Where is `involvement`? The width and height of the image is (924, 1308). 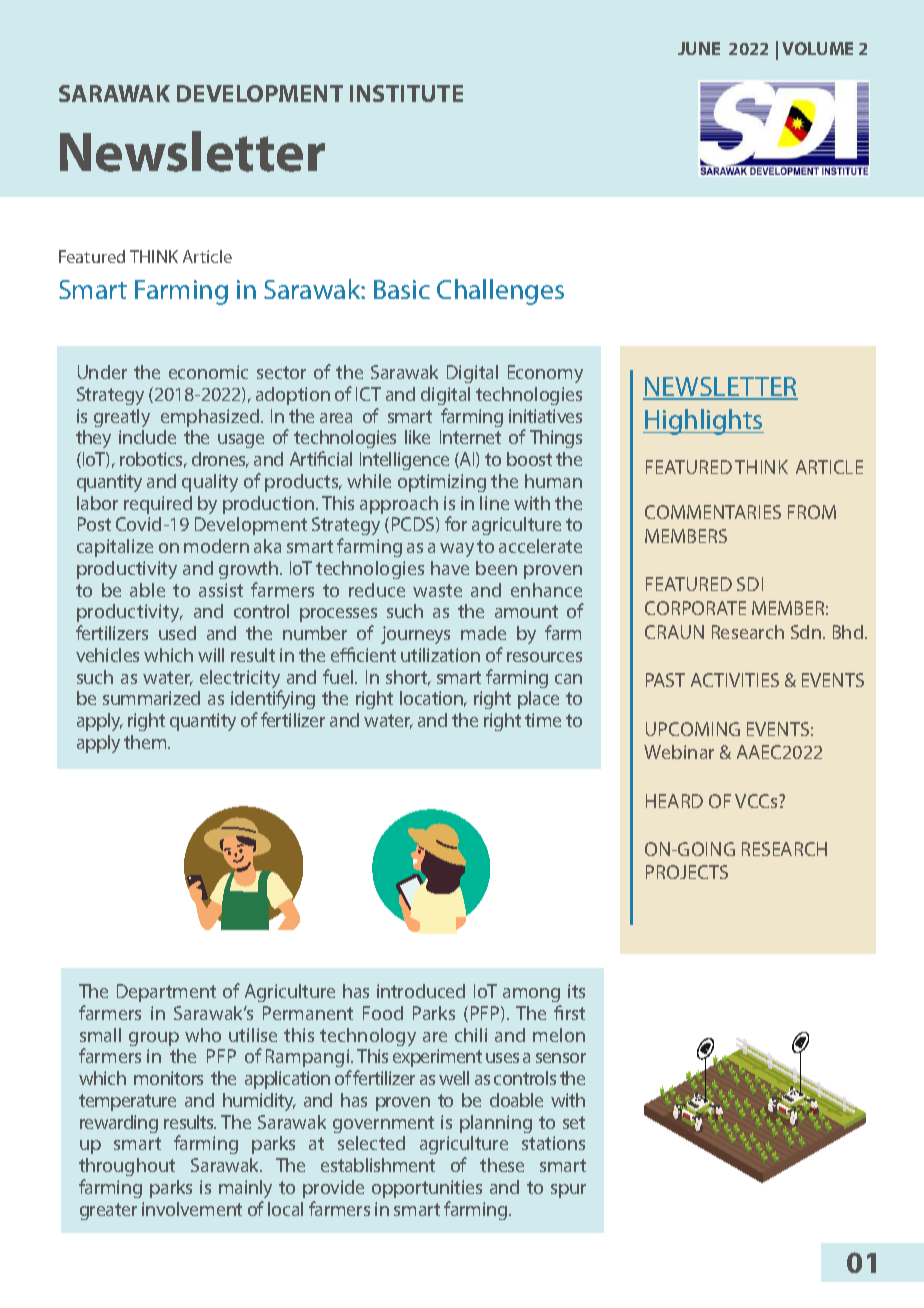
involvement is located at coordinates (192, 1209).
